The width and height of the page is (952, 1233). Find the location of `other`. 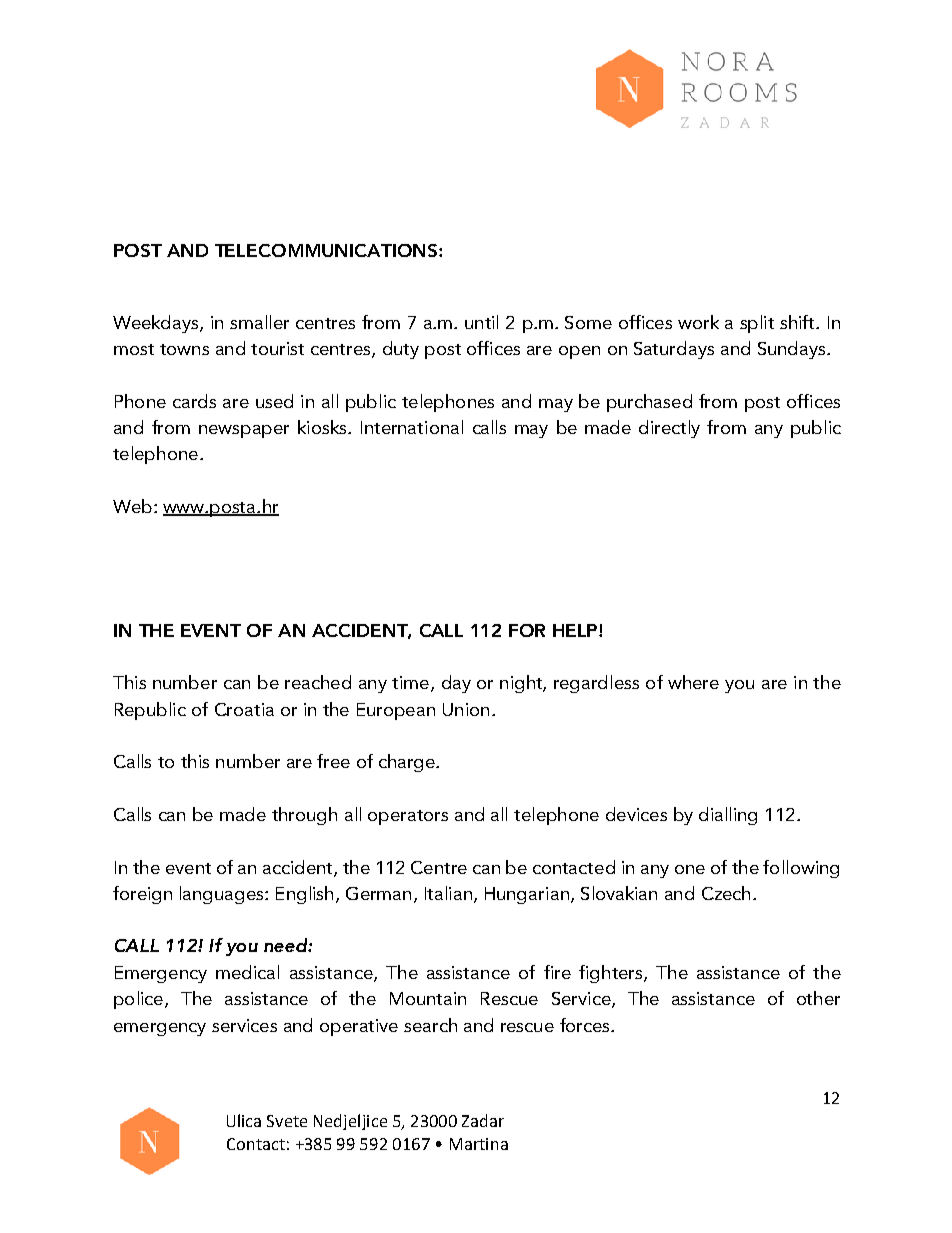

other is located at coordinates (818, 998).
